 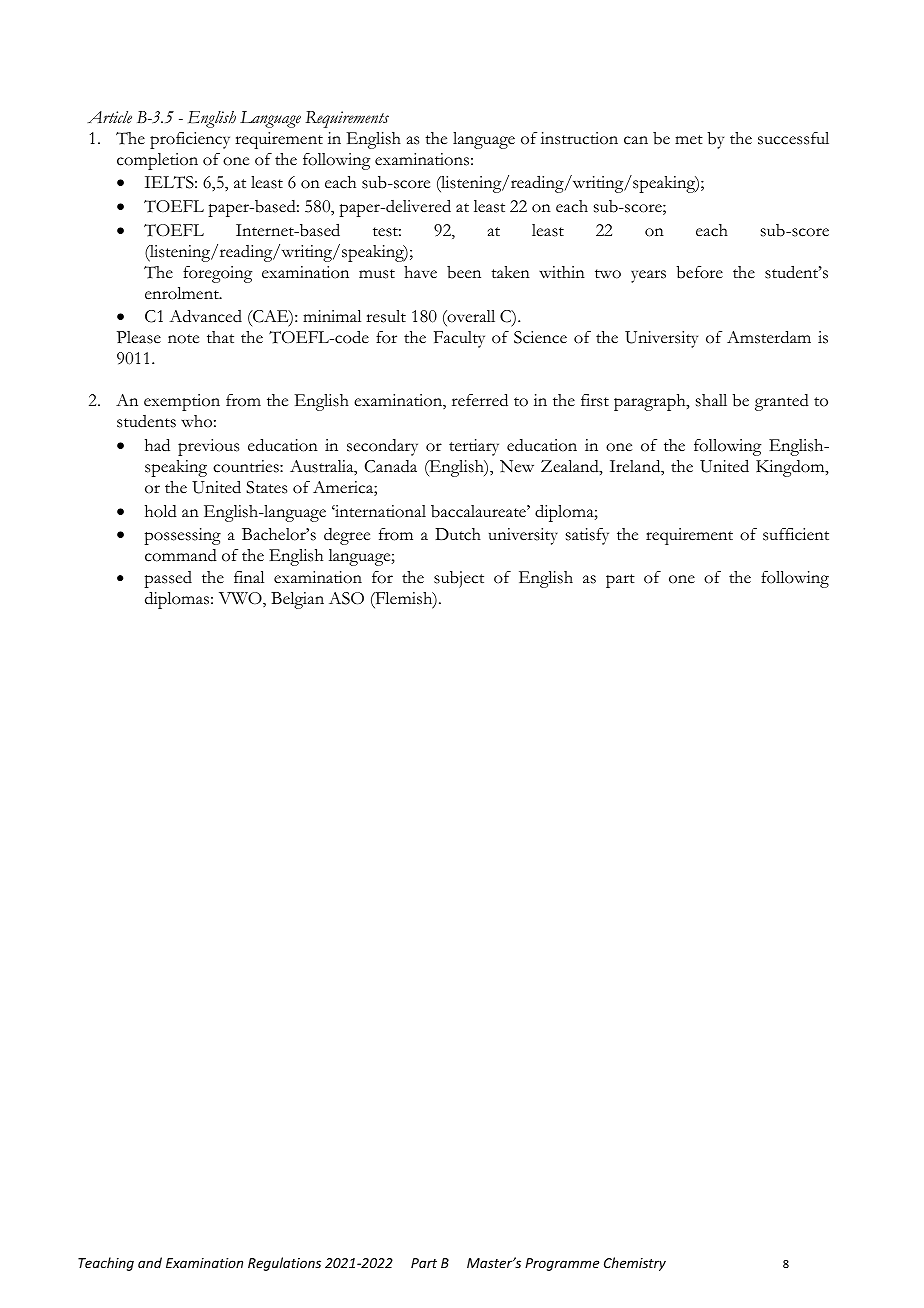 I want to click on Programme, so click(x=562, y=1264).
